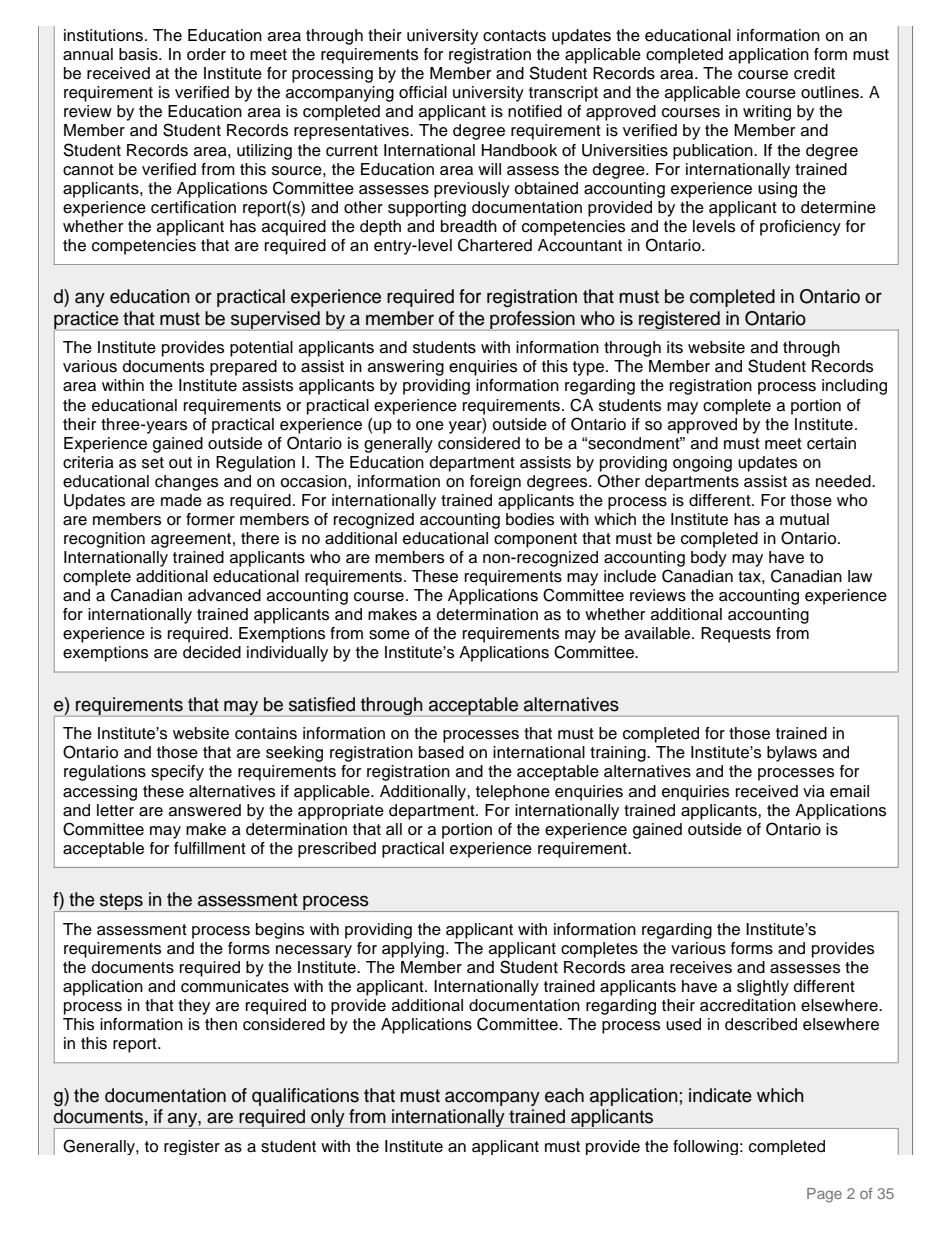 Image resolution: width=952 pixels, height=1233 pixels. Describe the element at coordinates (413, 950) in the screenshot. I see `applying` at that location.
